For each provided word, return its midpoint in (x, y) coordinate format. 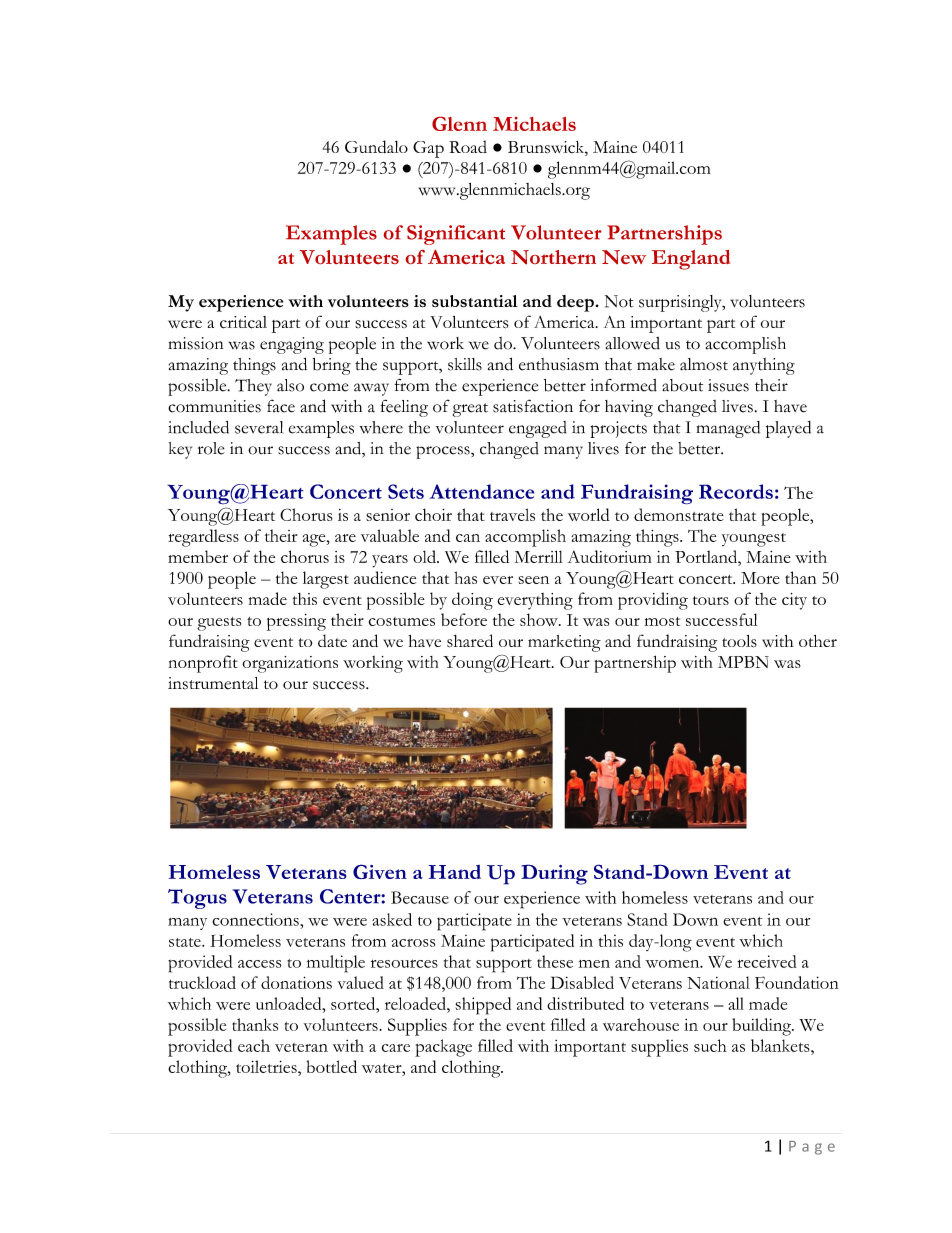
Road (468, 146)
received (767, 961)
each (254, 1045)
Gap (428, 149)
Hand (455, 872)
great (470, 410)
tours (711, 600)
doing (472, 601)
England (691, 260)
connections (256, 919)
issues (728, 385)
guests (219, 624)
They (253, 387)
